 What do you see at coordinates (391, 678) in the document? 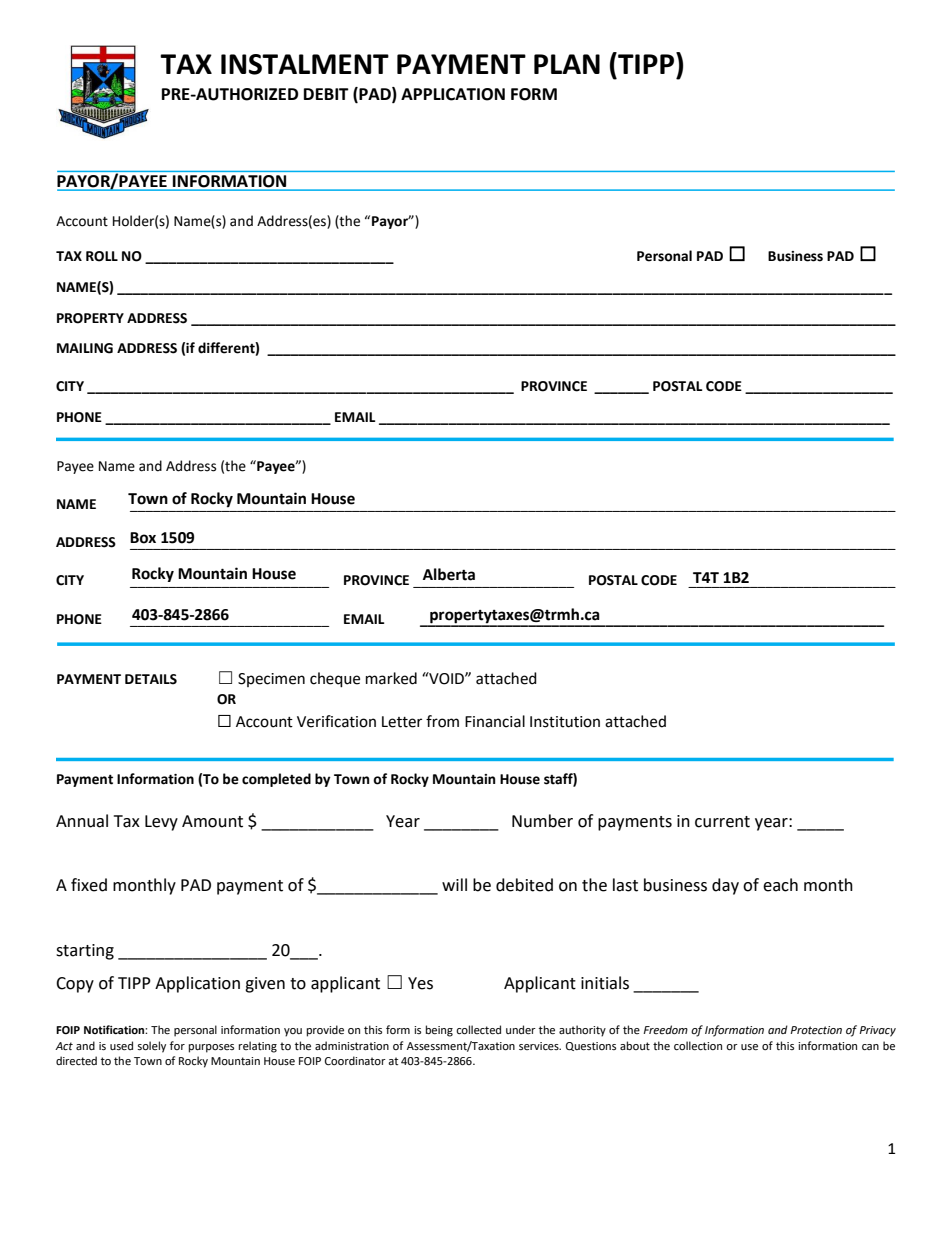
I see `marked` at bounding box center [391, 678].
